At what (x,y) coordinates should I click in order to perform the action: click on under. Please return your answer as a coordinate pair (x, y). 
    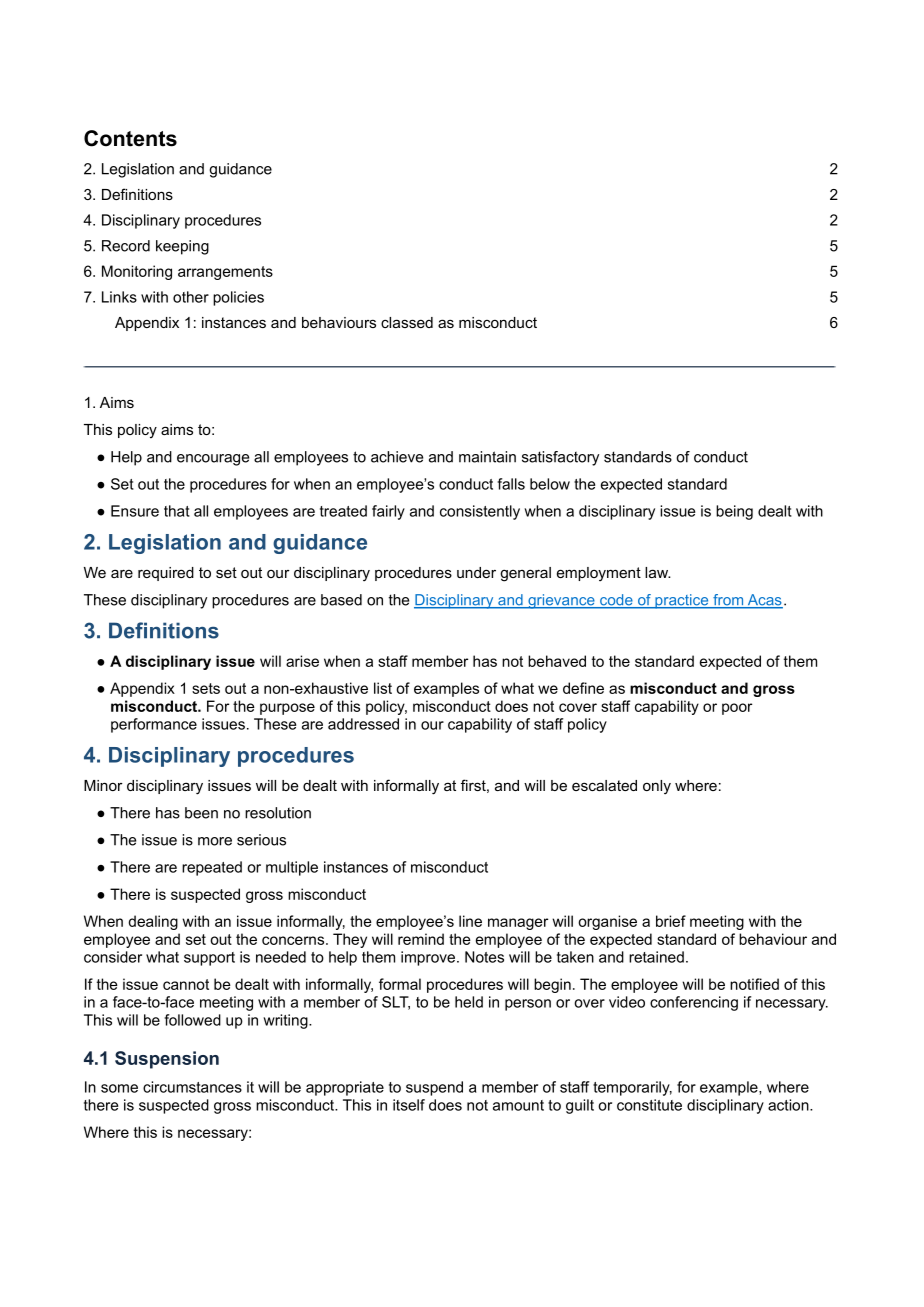
    Looking at the image, I should click on (476, 572).
